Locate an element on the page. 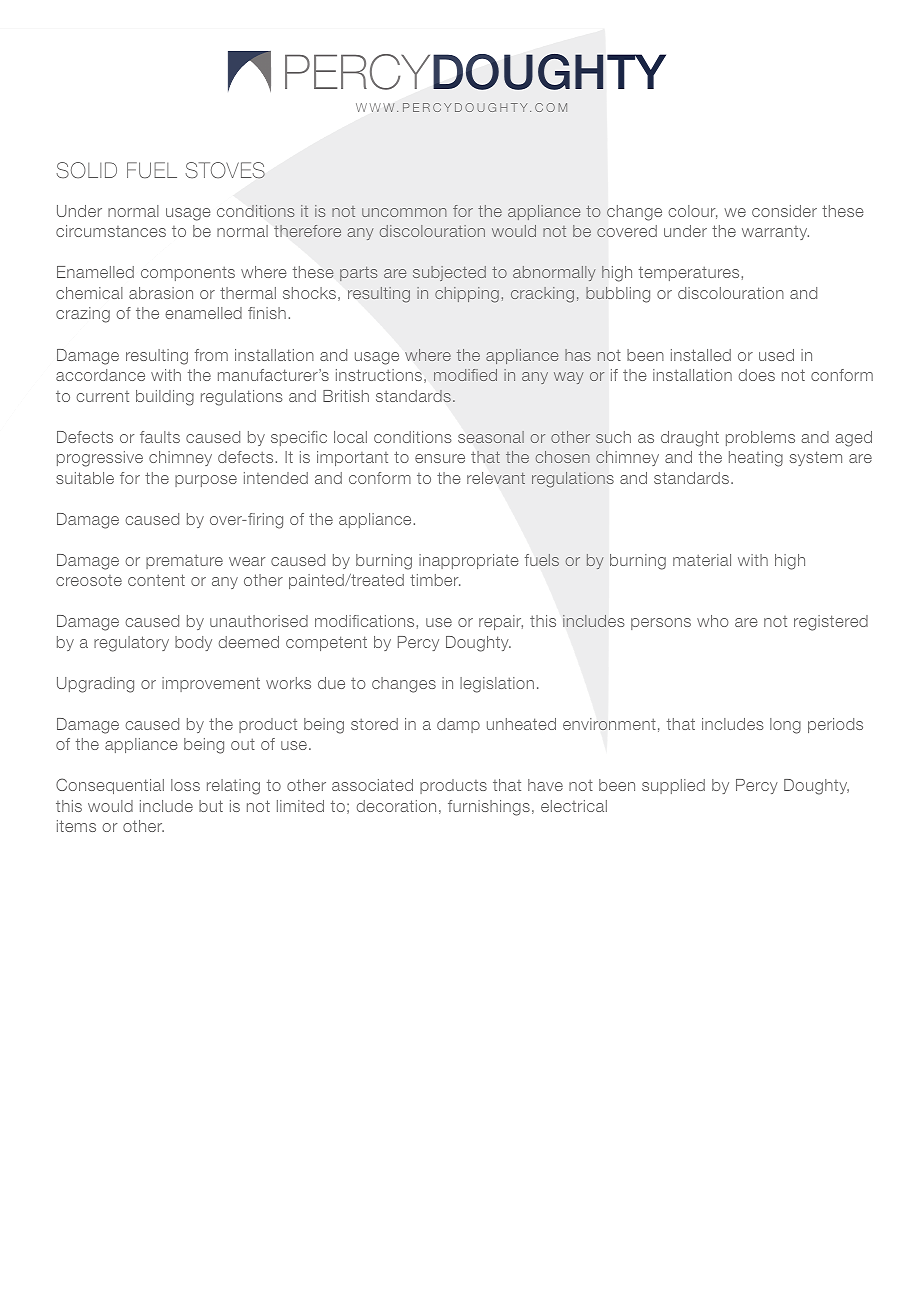 The image size is (924, 1308). but is located at coordinates (211, 806).
